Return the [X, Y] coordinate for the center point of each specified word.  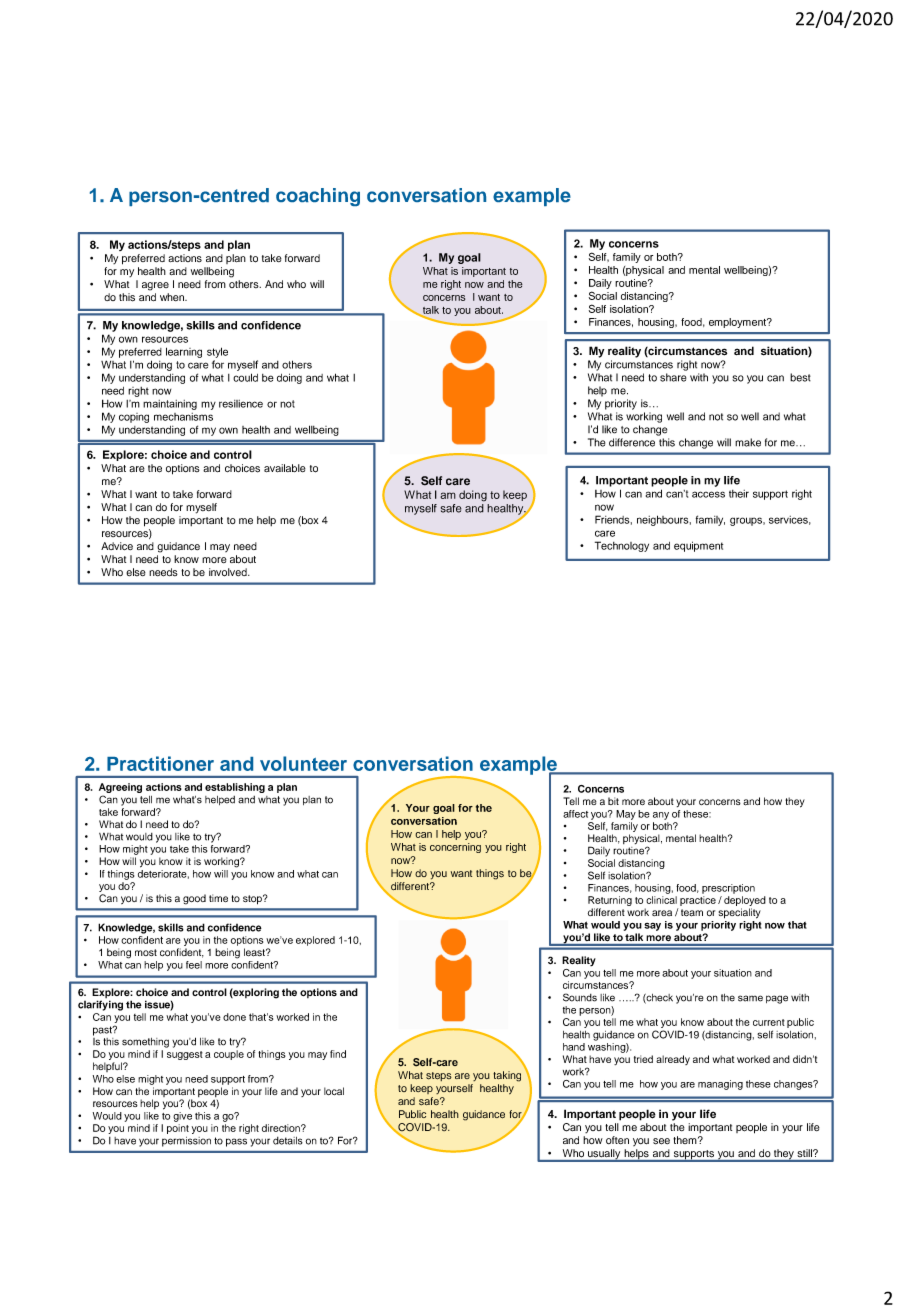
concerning [455, 848]
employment [738, 323]
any [661, 816]
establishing [235, 788]
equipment [698, 546]
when [173, 297]
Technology [622, 546]
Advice [117, 546]
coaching [318, 197]
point [178, 1129]
